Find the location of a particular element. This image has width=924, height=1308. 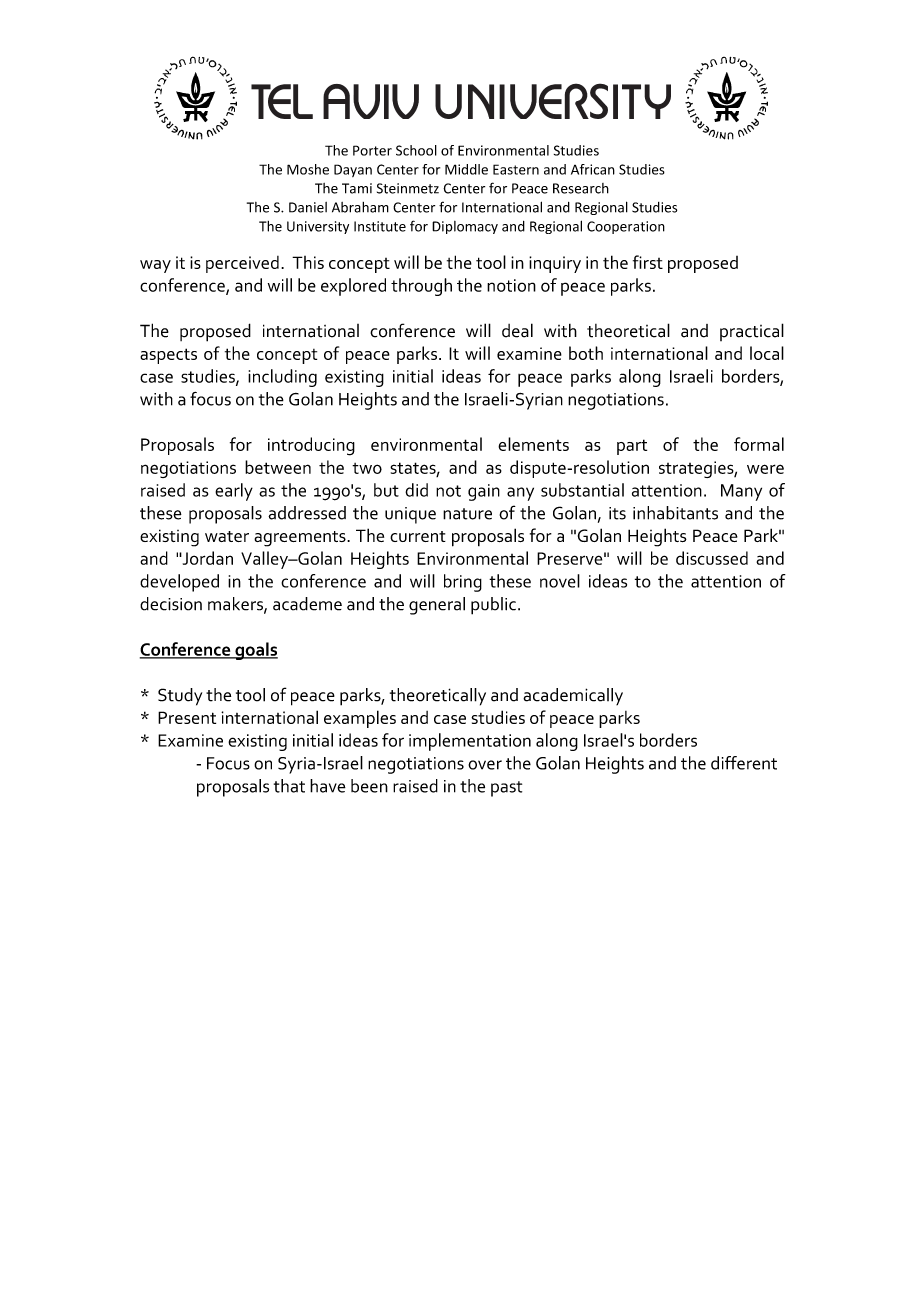

African is located at coordinates (593, 169).
